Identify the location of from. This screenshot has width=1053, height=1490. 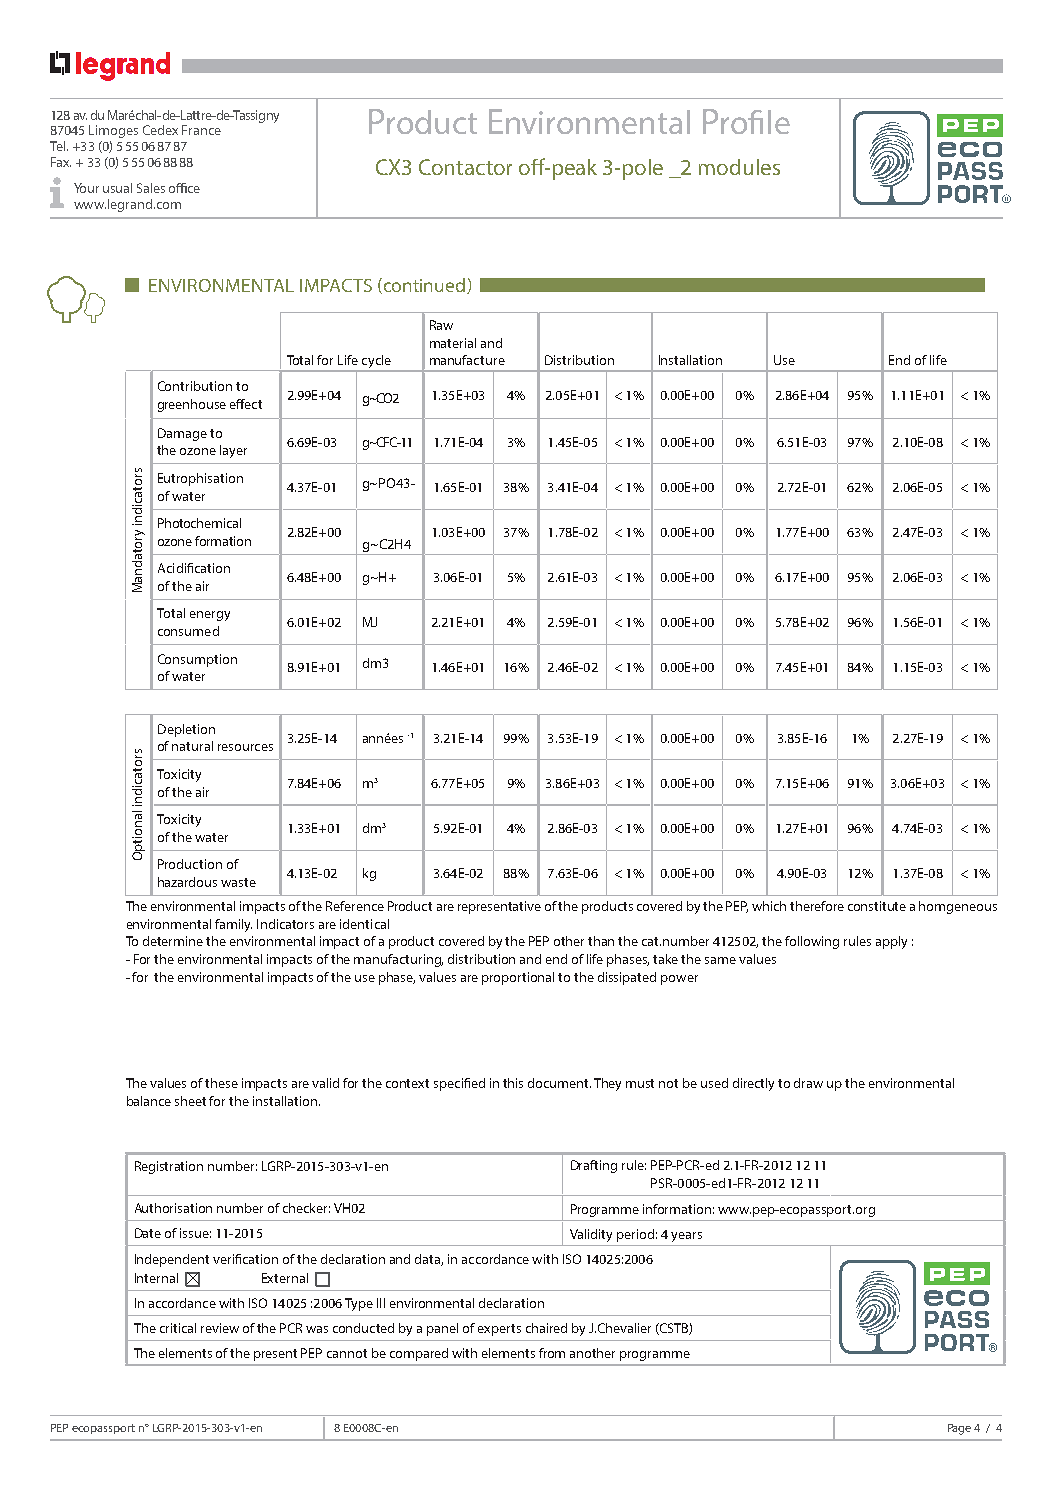
(552, 1353).
